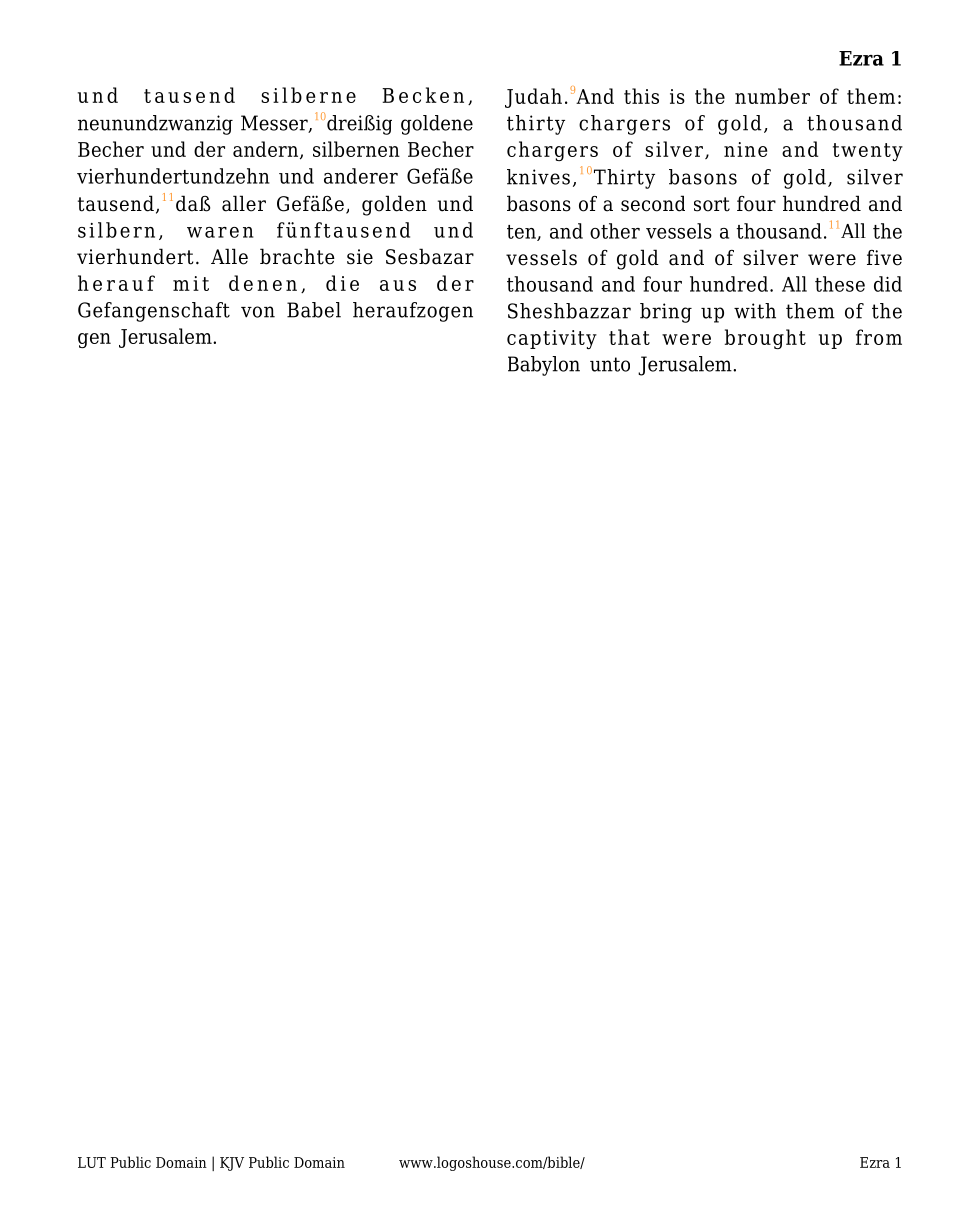 The image size is (980, 1218). What do you see at coordinates (220, 232) in the screenshot?
I see `waren` at bounding box center [220, 232].
